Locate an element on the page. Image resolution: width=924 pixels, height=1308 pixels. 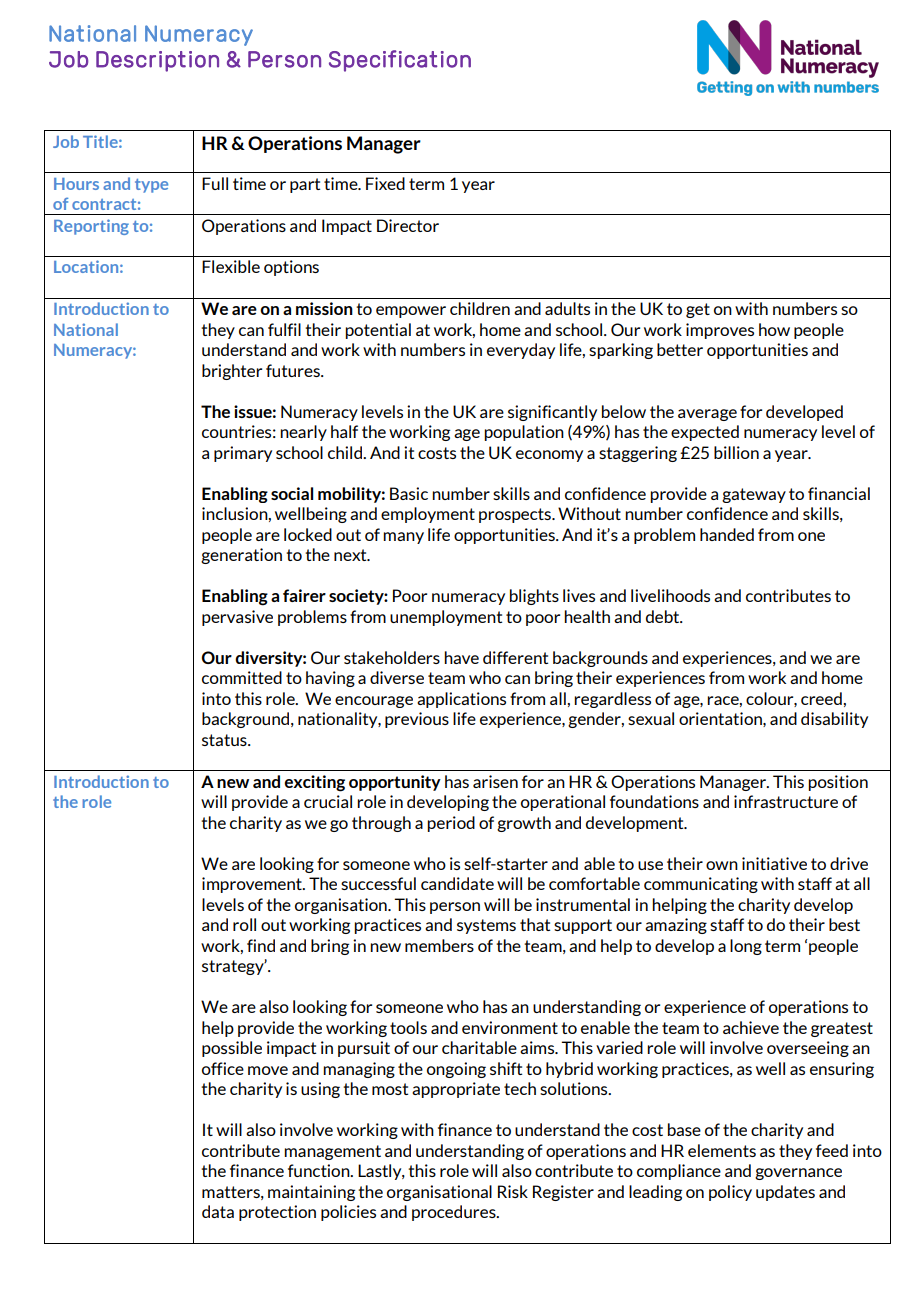
billion is located at coordinates (736, 452).
